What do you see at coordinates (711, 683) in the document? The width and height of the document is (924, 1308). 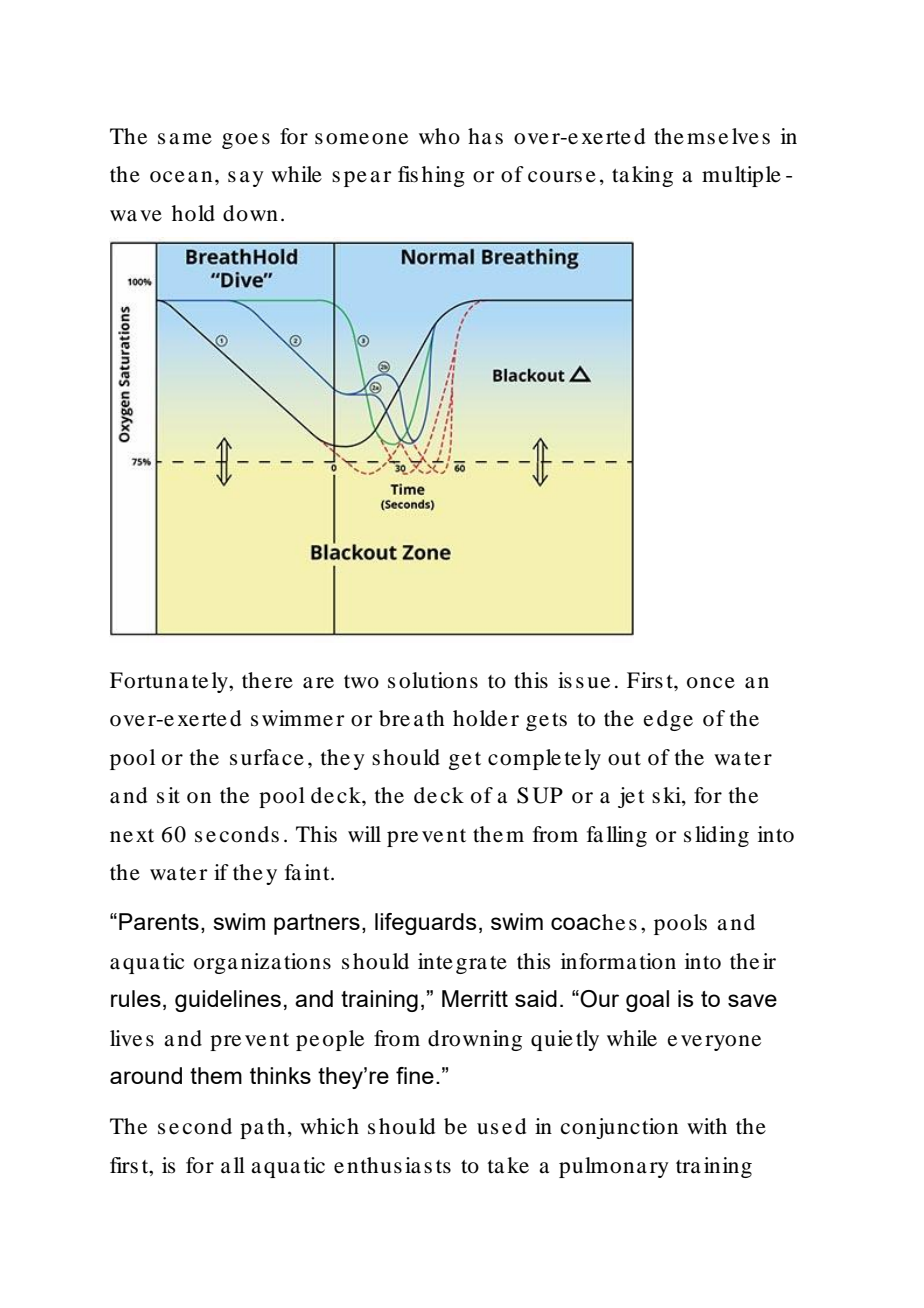 I see `once` at bounding box center [711, 683].
